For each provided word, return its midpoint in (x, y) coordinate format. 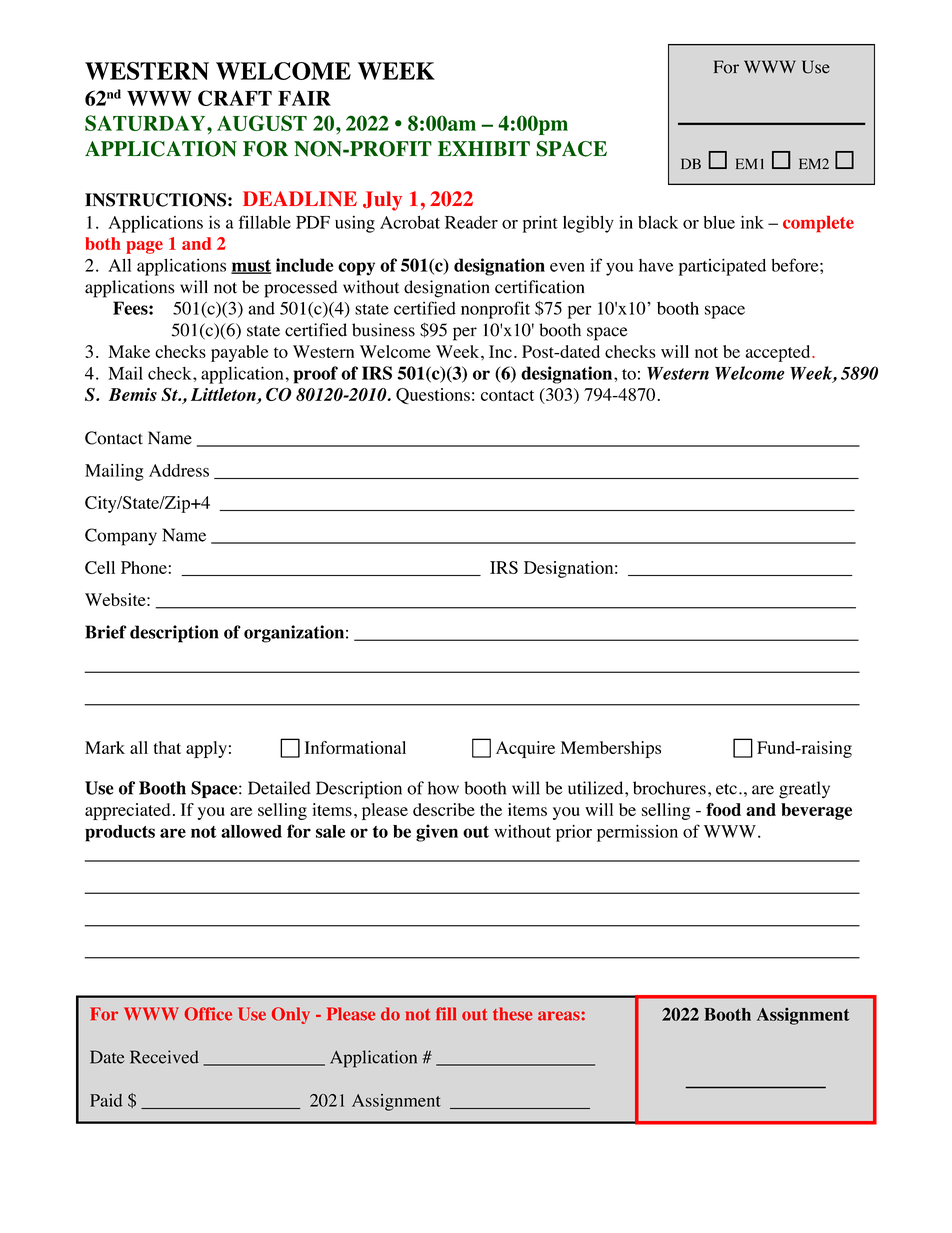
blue (719, 222)
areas (560, 1016)
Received (164, 1057)
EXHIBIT (484, 148)
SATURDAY (146, 123)
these (512, 1014)
